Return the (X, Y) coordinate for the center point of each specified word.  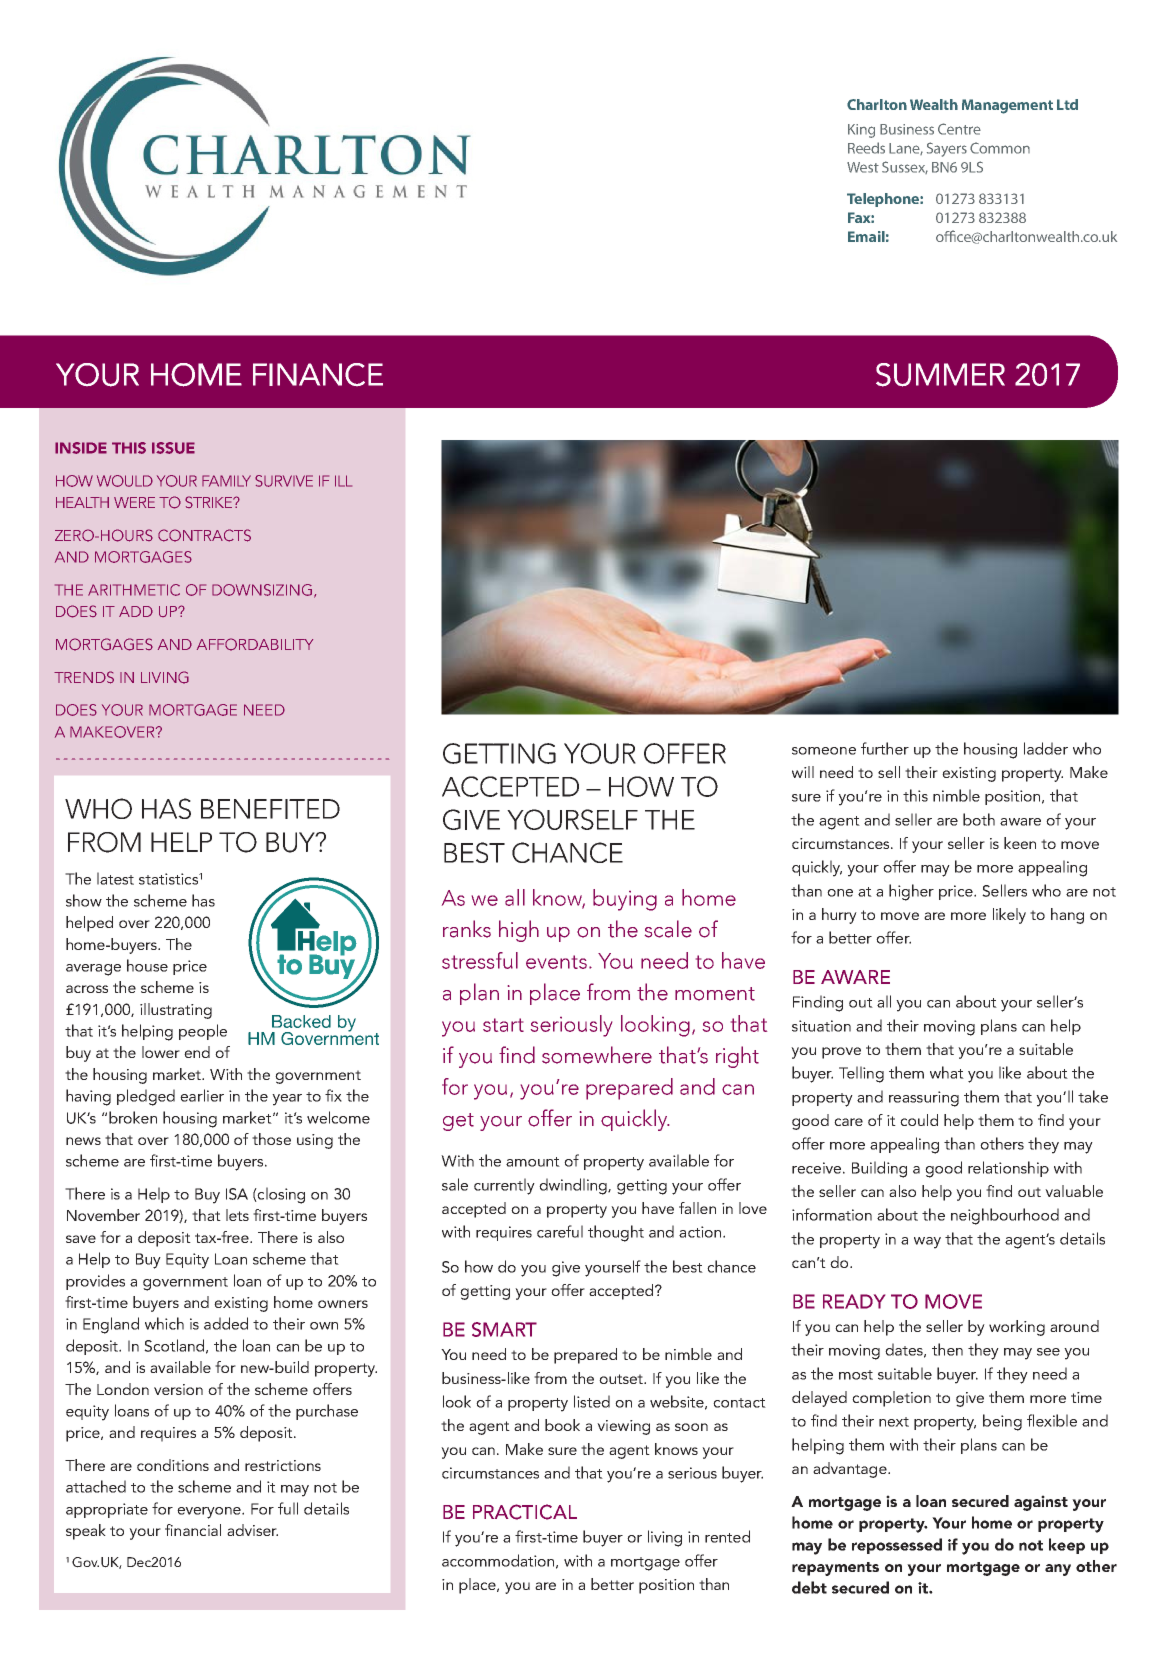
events (556, 962)
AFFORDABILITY (255, 644)
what (947, 1072)
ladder (1046, 748)
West (863, 167)
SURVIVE (284, 481)
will (803, 772)
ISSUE (173, 448)
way (927, 1243)
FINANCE (318, 374)
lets (237, 1215)
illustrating (176, 1011)
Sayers (947, 149)
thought (616, 1233)
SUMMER (940, 375)
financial (193, 1530)
